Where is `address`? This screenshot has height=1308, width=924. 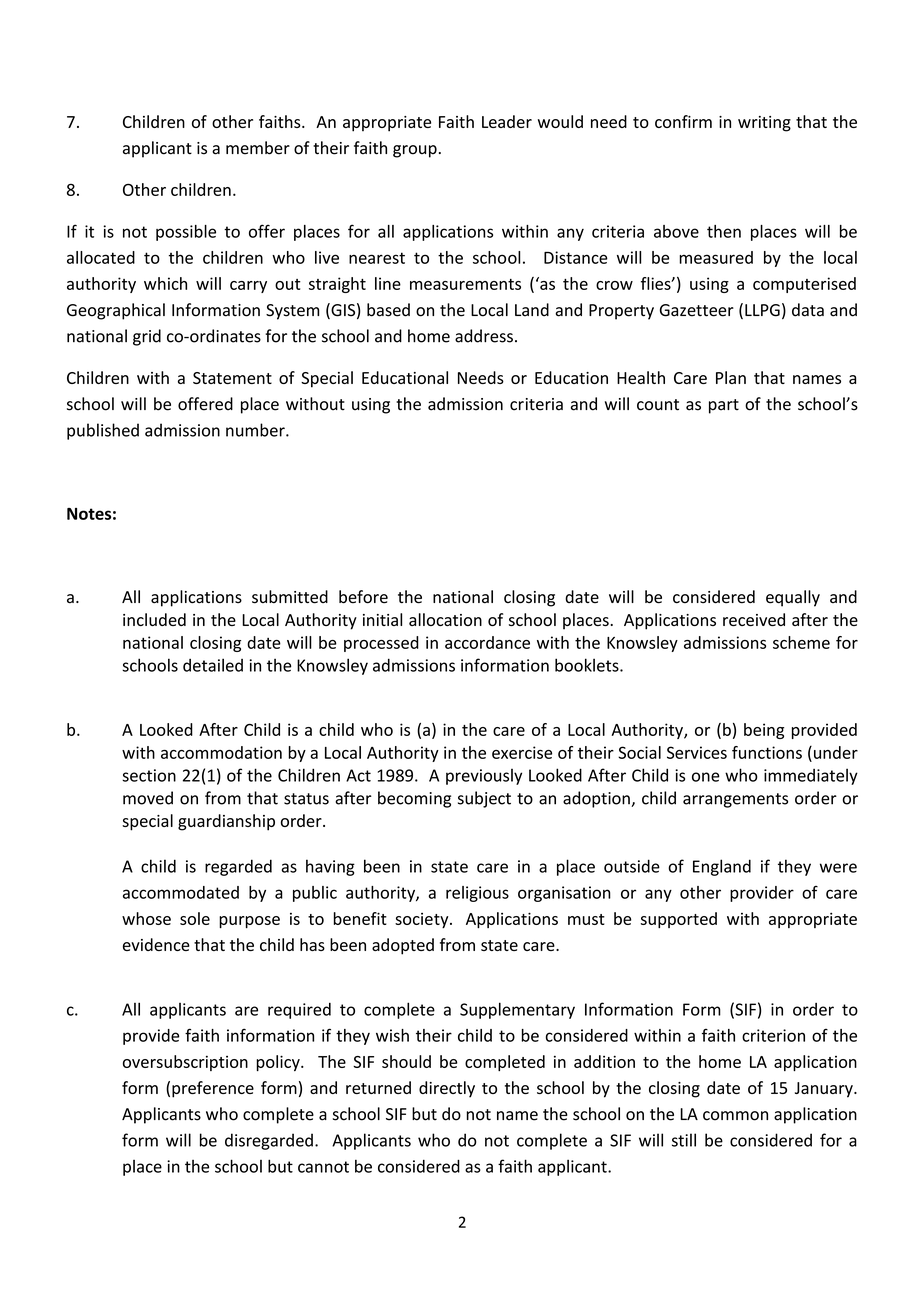 address is located at coordinates (484, 336).
